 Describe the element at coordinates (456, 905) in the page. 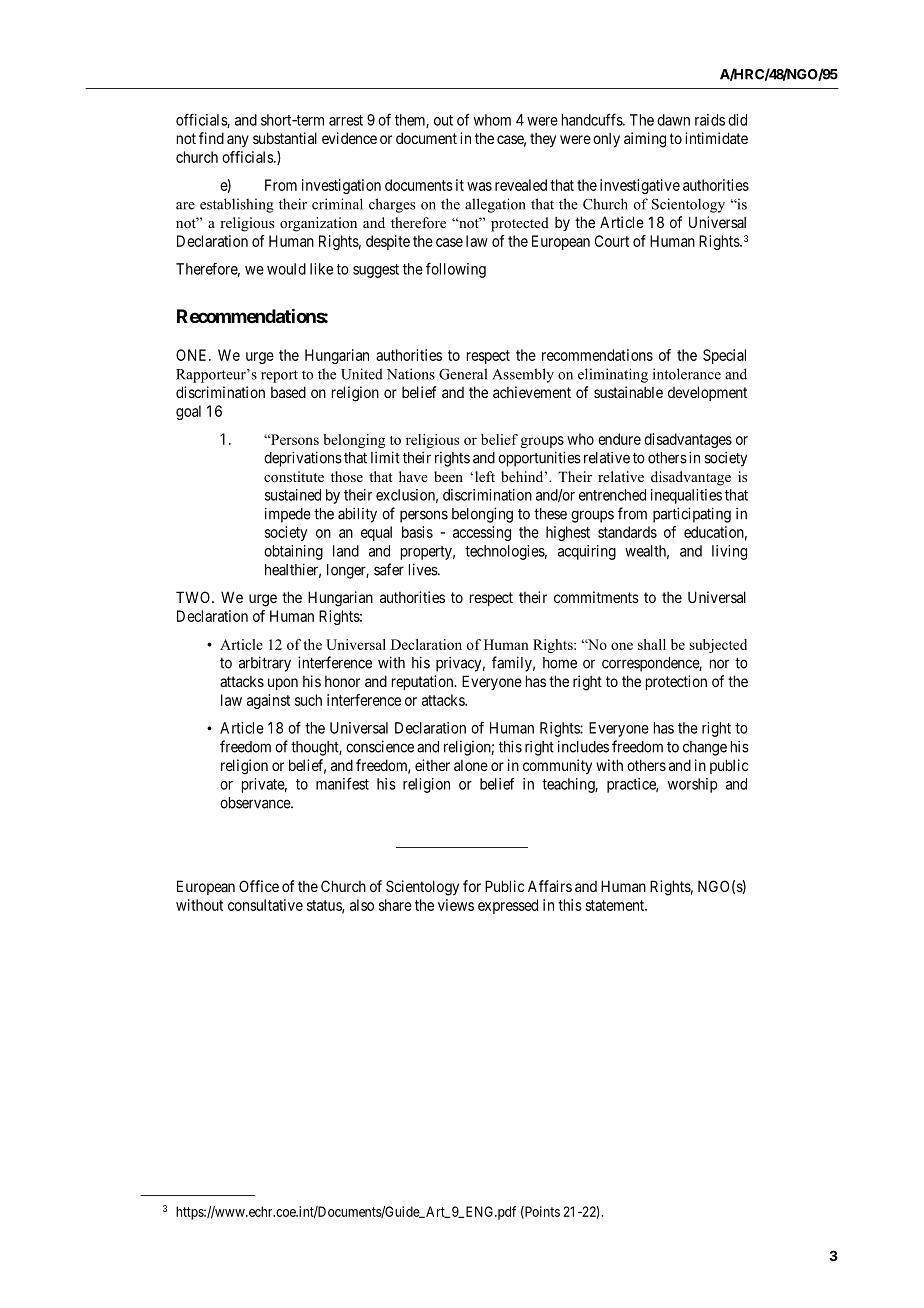

I see `views` at that location.
